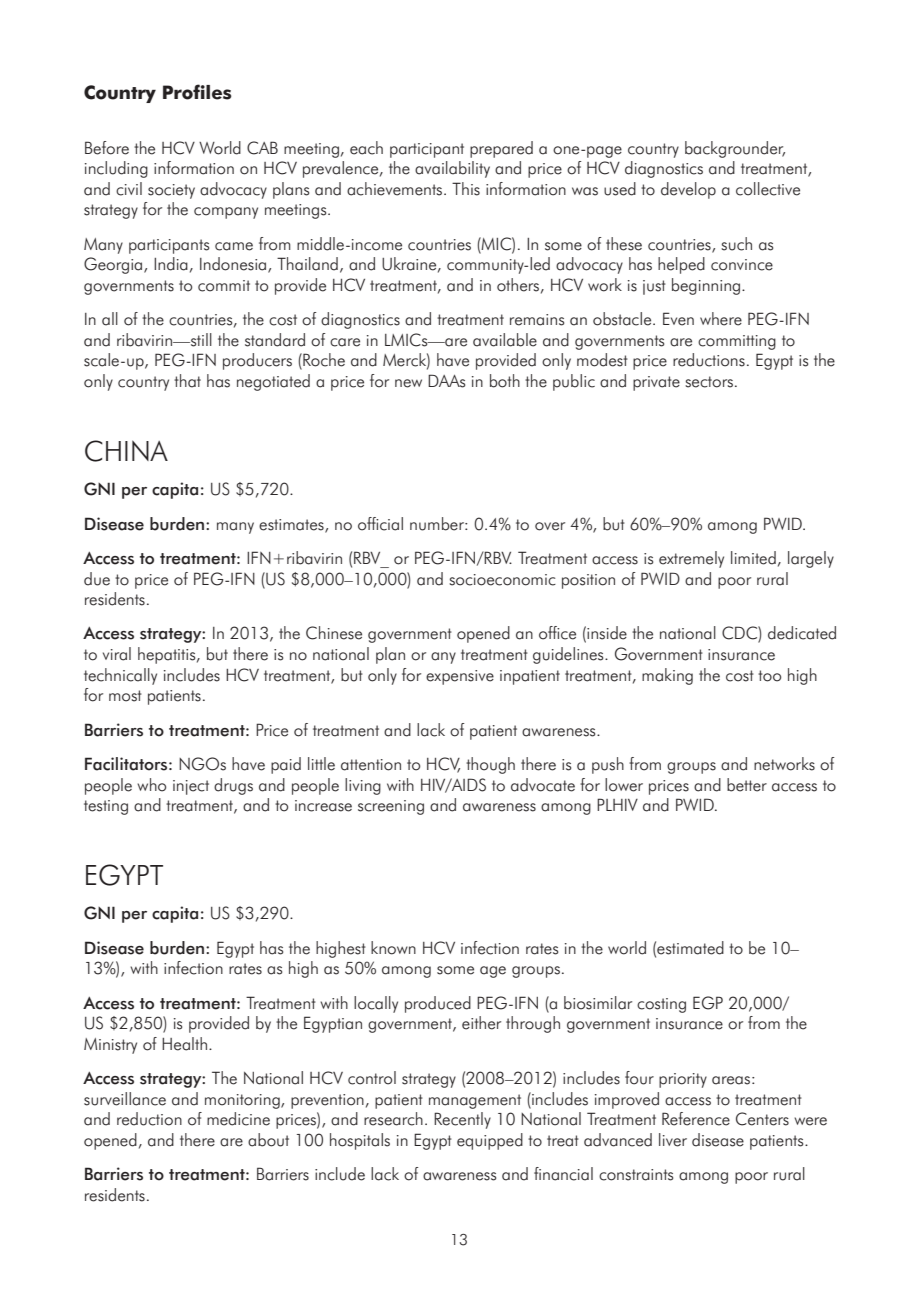 The width and height of the page is (924, 1308). Describe the element at coordinates (462, 1120) in the page. I see `Recently` at that location.
